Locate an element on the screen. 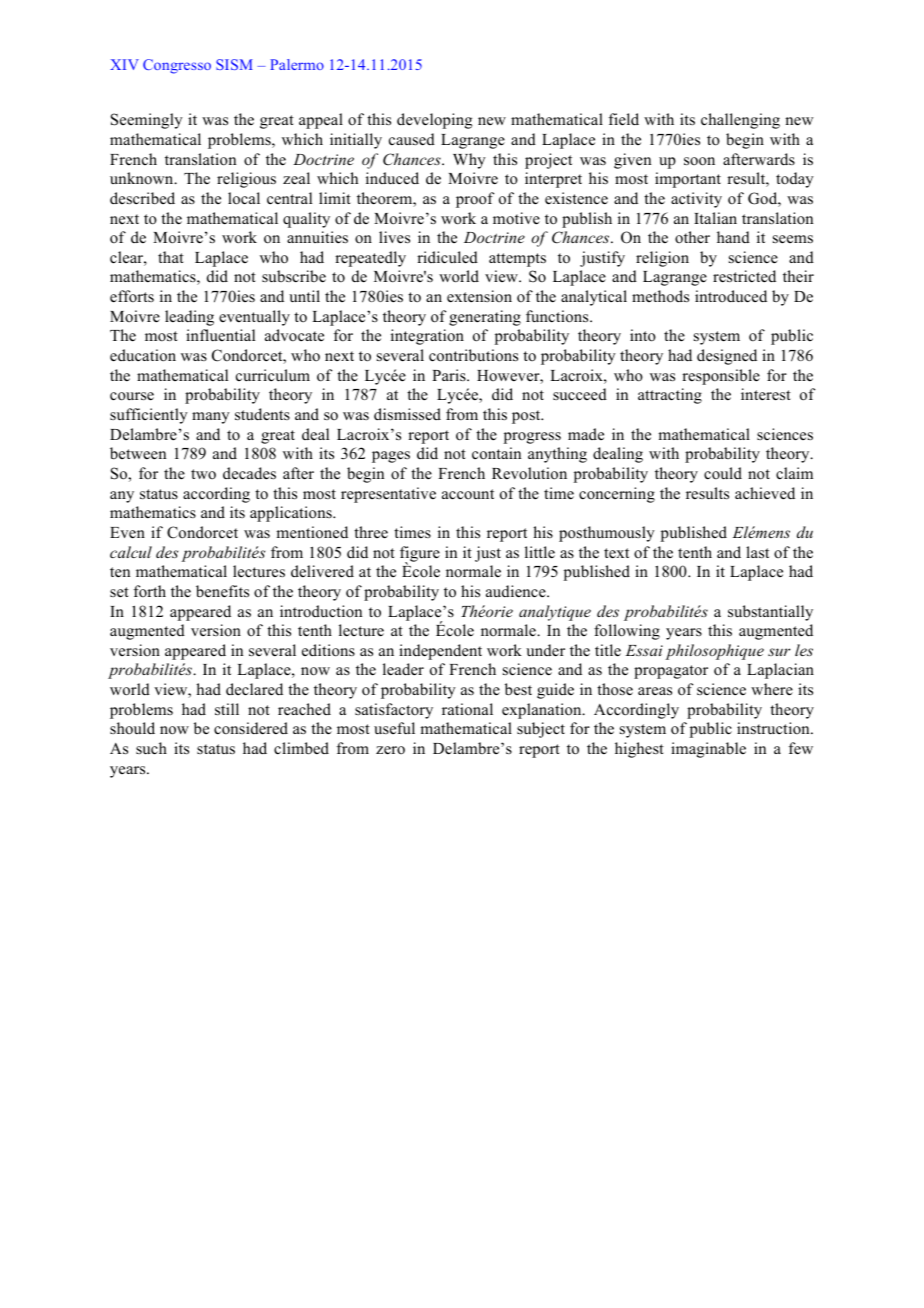  imaginable is located at coordinates (708, 750).
